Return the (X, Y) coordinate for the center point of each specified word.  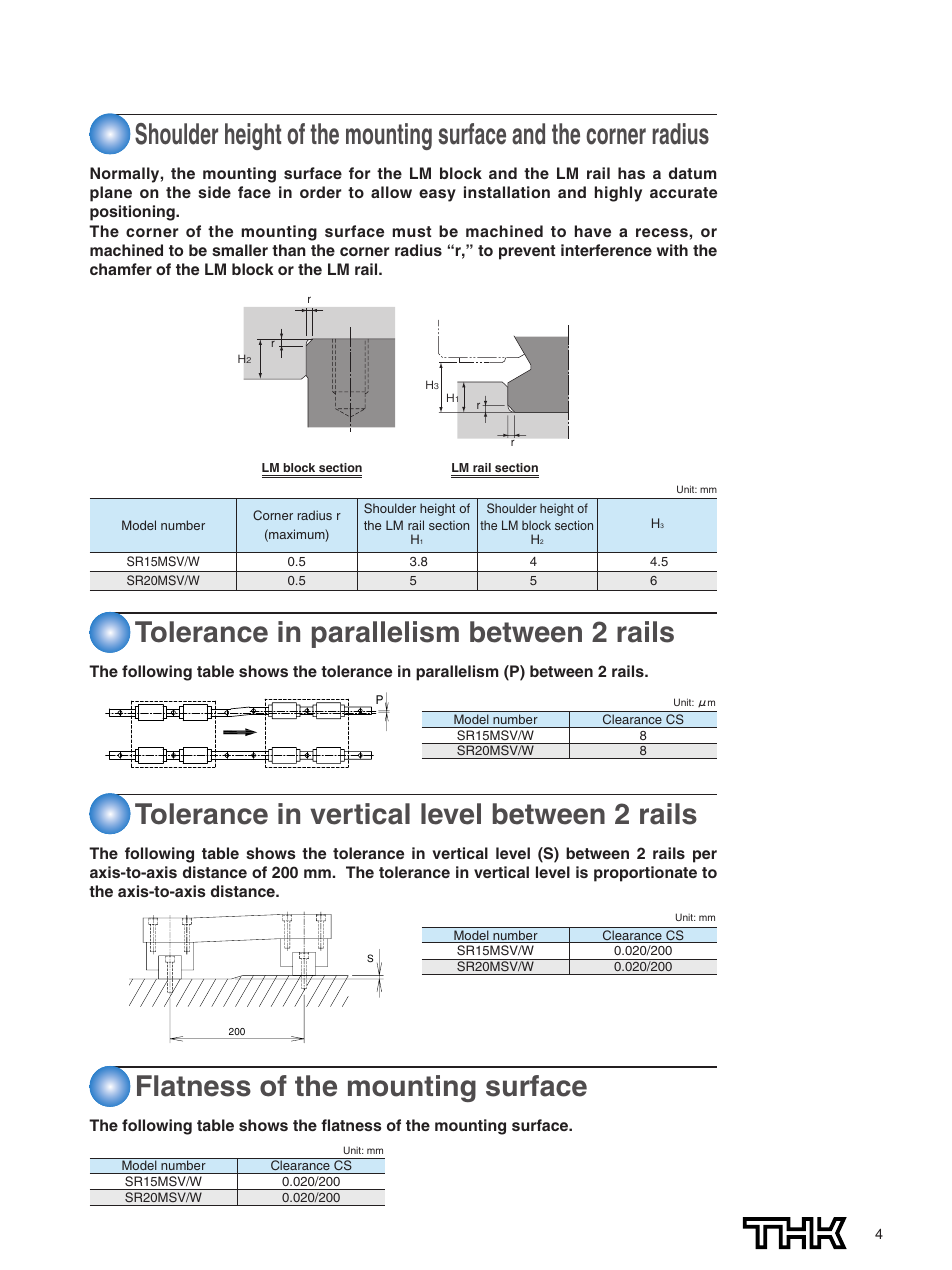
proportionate (645, 874)
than (289, 250)
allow (391, 192)
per (705, 856)
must (412, 231)
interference (606, 250)
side (214, 192)
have (593, 231)
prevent (527, 252)
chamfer (121, 269)
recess (662, 232)
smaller (240, 250)
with (672, 250)
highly (618, 194)
